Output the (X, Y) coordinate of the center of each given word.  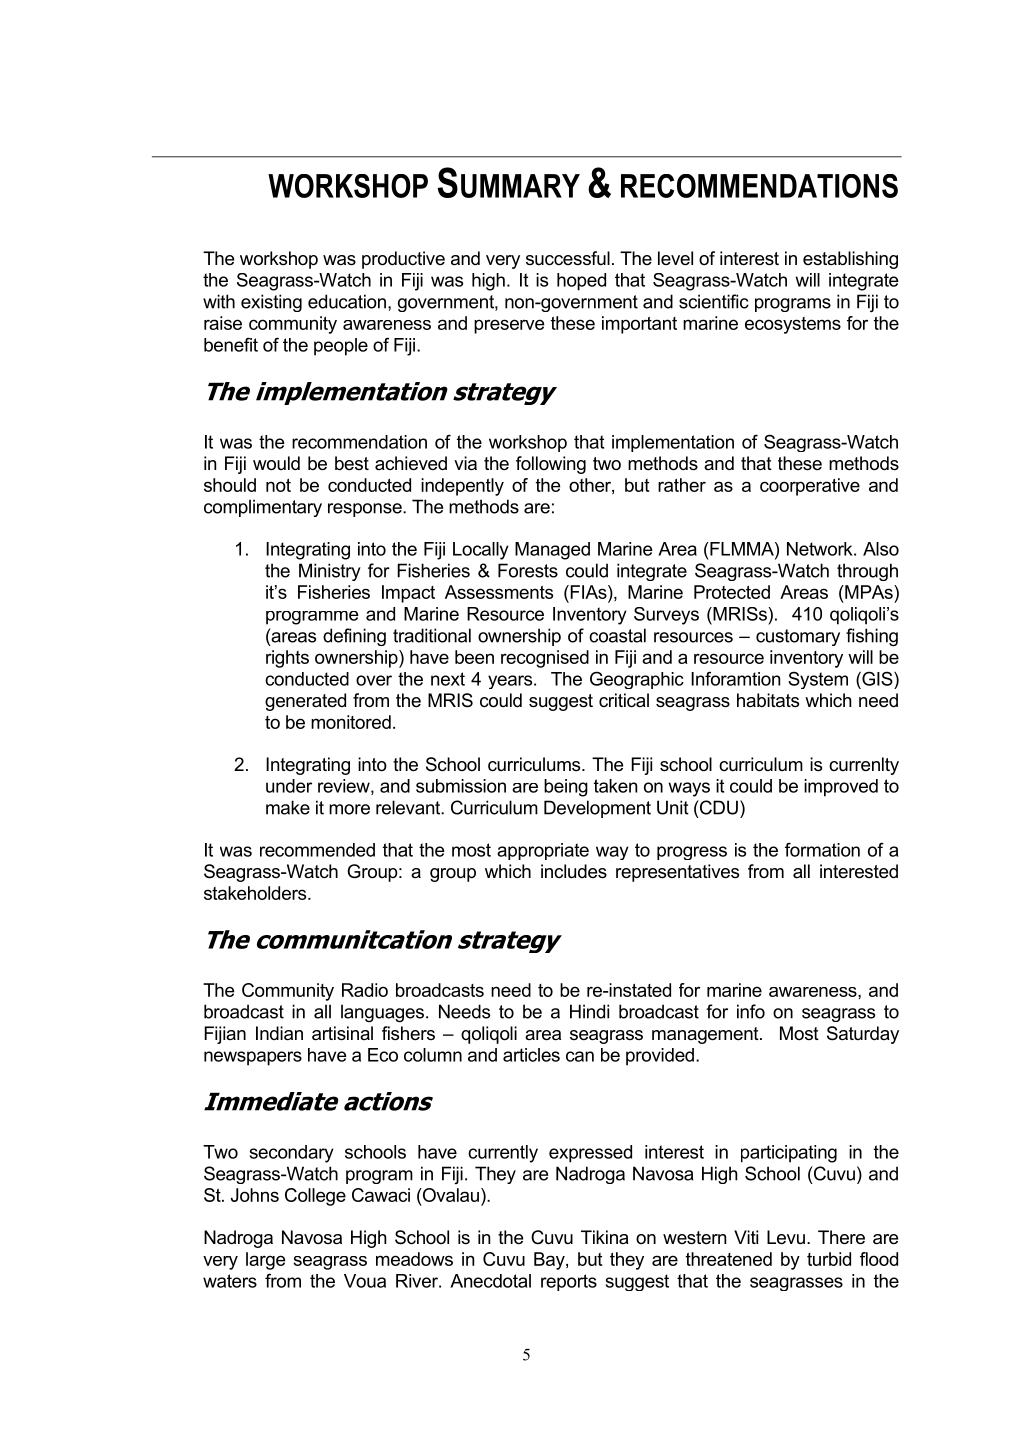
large (265, 1261)
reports (569, 1282)
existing (271, 303)
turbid (829, 1259)
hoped (581, 282)
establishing (850, 260)
